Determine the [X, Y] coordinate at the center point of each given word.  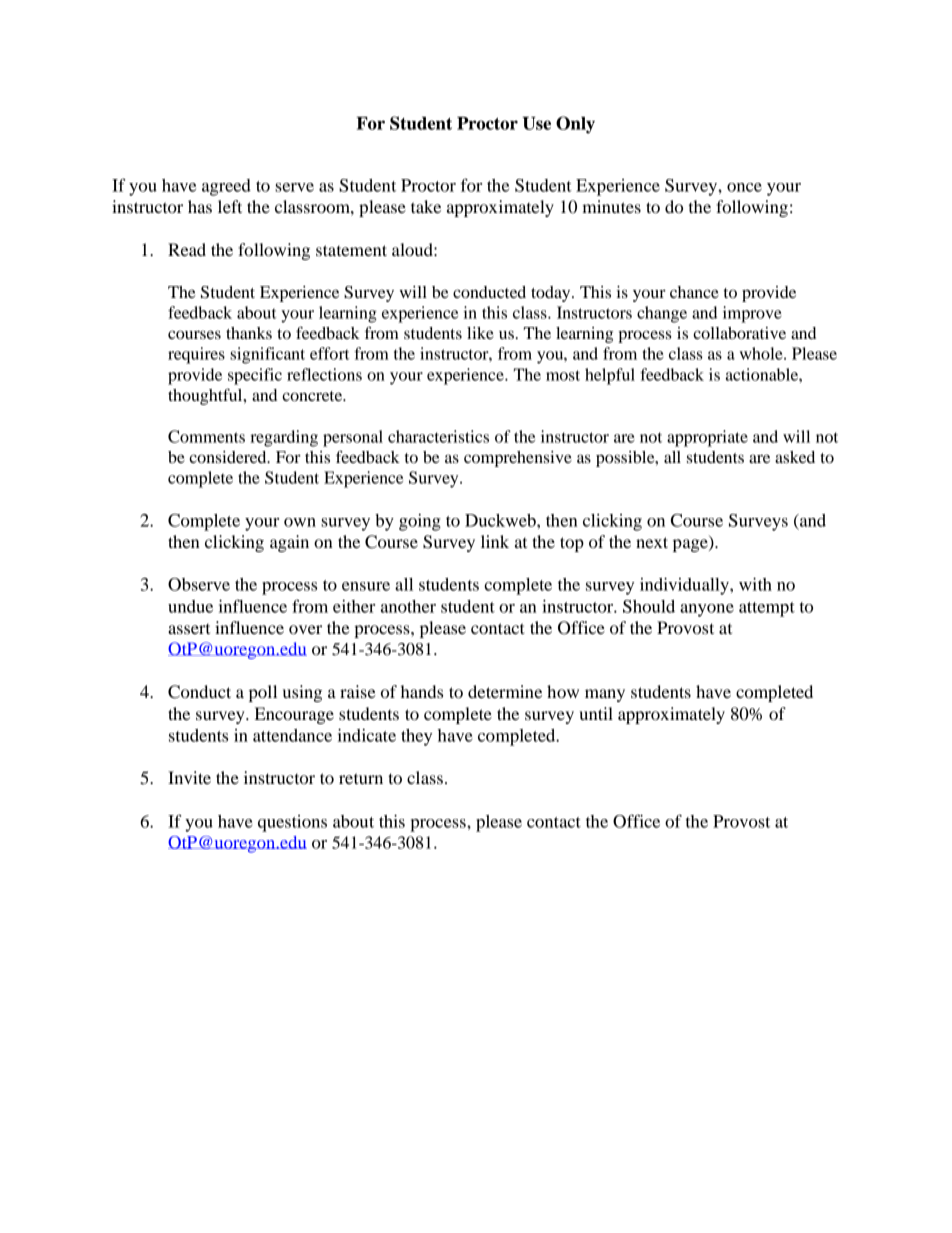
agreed [226, 187]
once [744, 187]
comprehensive [518, 459]
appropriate [707, 438]
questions [292, 823]
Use [536, 123]
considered [229, 457]
